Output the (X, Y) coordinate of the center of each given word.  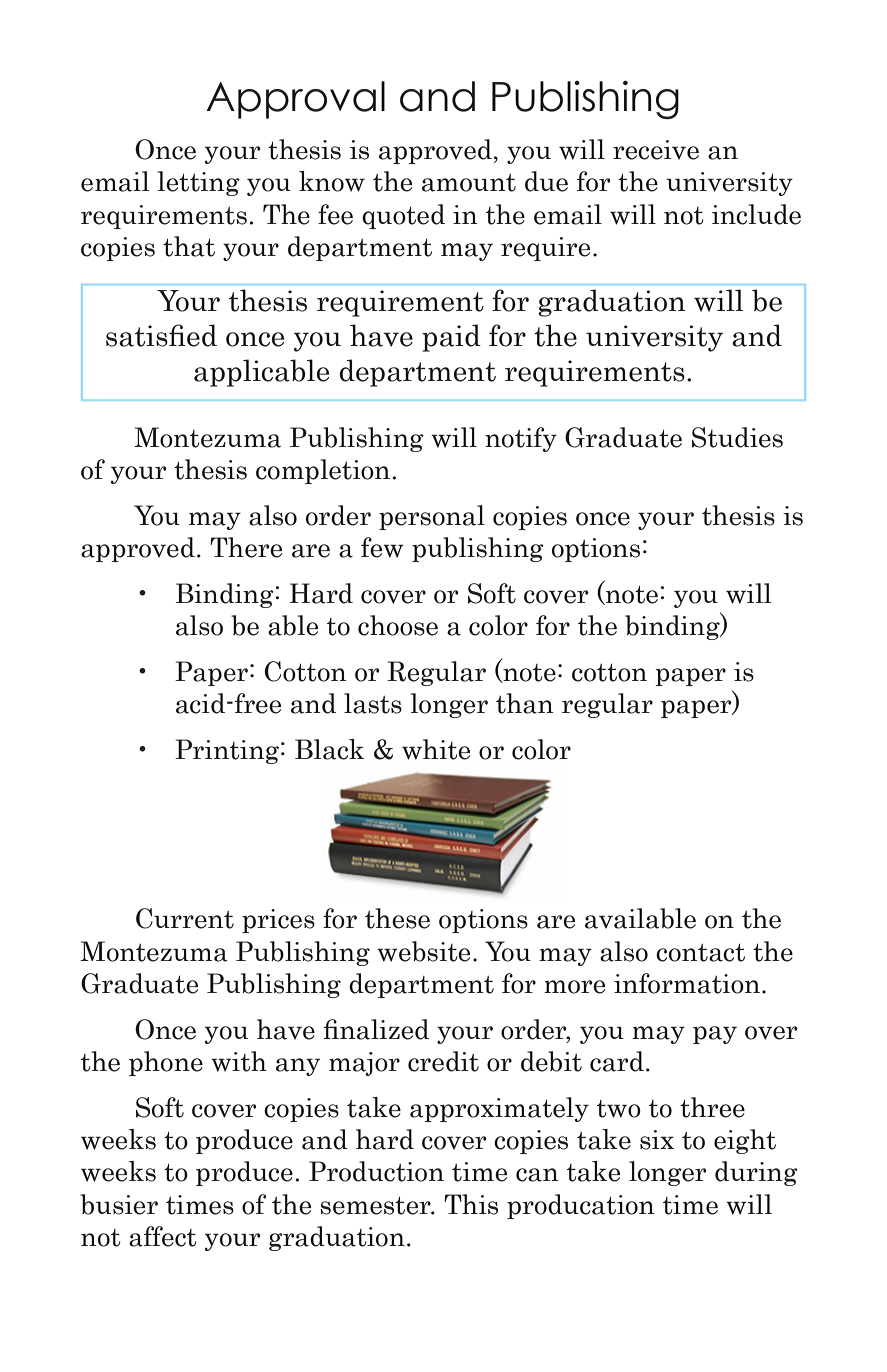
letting (199, 183)
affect (162, 1236)
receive (656, 150)
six (657, 1140)
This (471, 1204)
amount (469, 183)
